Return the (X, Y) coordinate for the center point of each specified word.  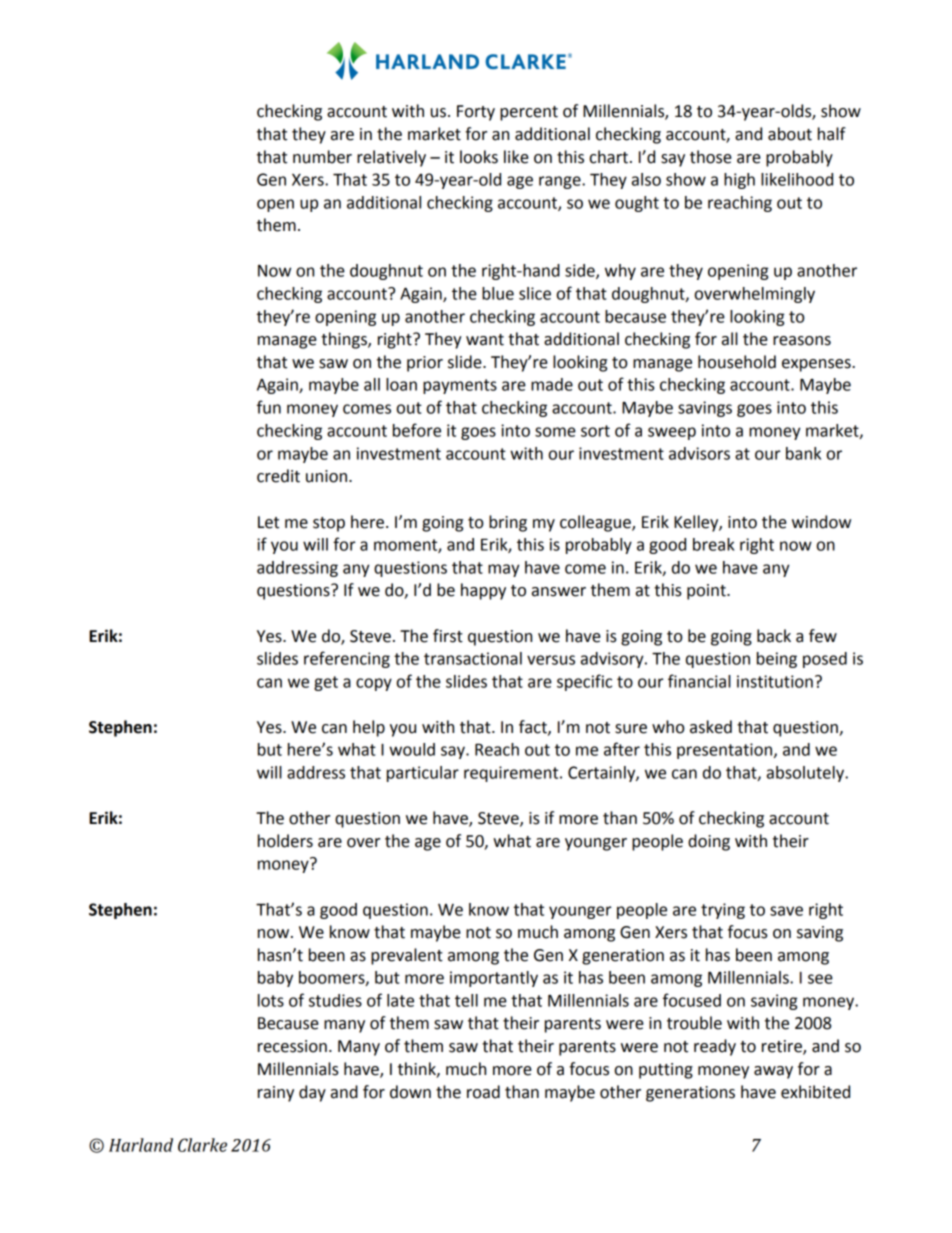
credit (278, 476)
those (711, 157)
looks (479, 157)
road (483, 1092)
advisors (699, 453)
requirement (512, 774)
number (322, 157)
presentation (726, 751)
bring (508, 523)
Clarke (202, 1145)
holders (285, 841)
